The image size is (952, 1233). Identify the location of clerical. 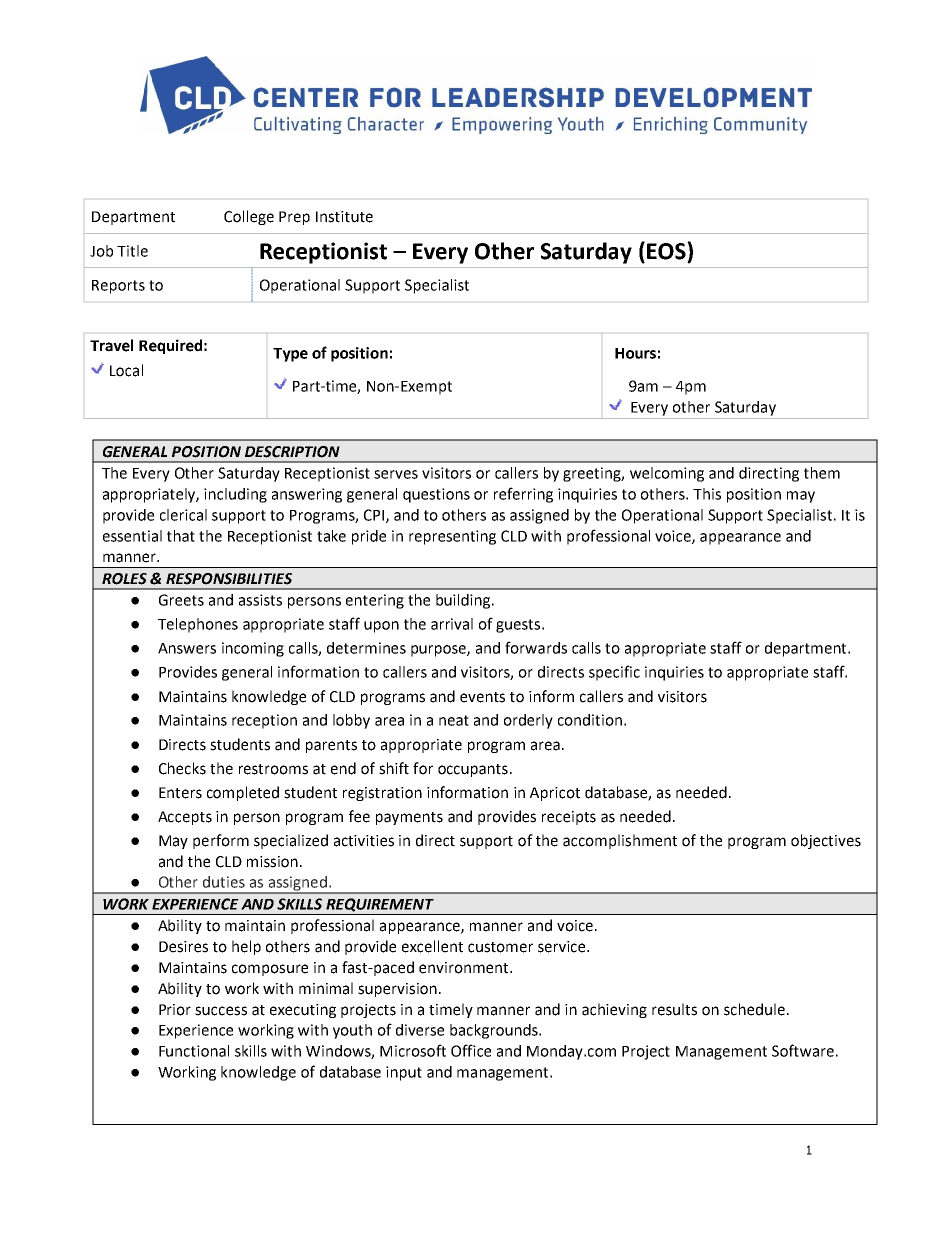
(183, 515).
